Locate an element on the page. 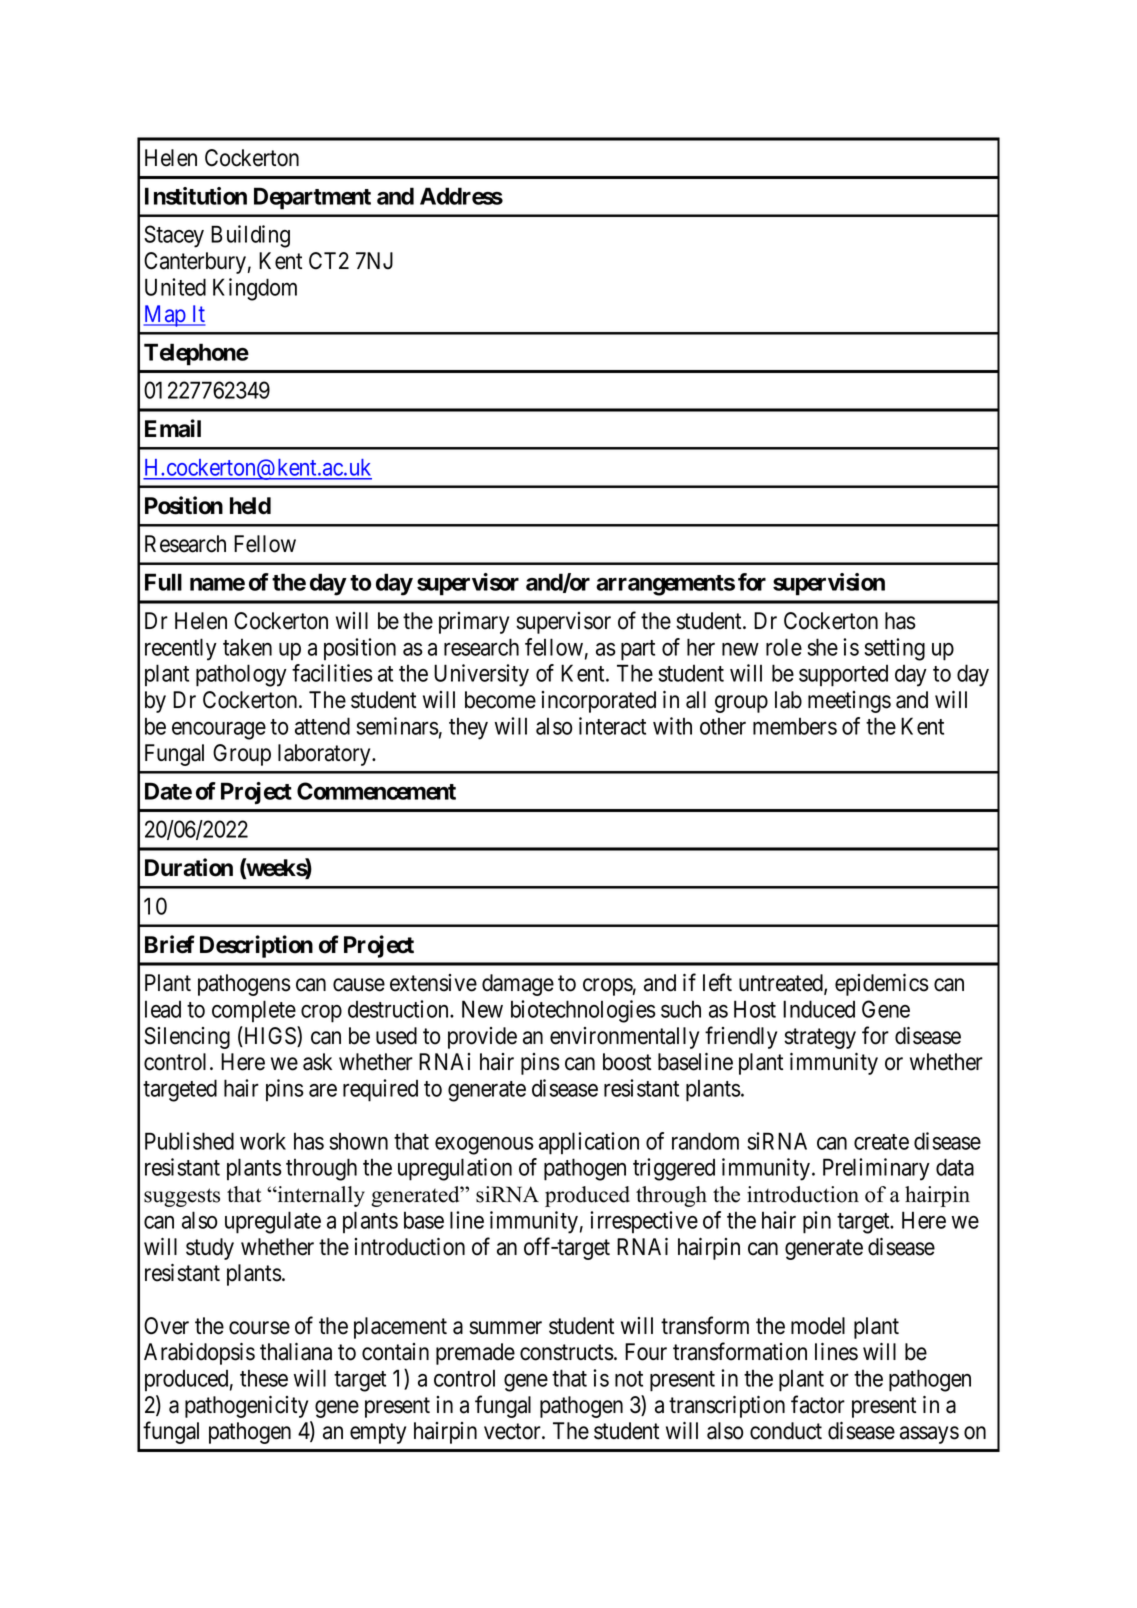  supervision is located at coordinates (829, 584).
